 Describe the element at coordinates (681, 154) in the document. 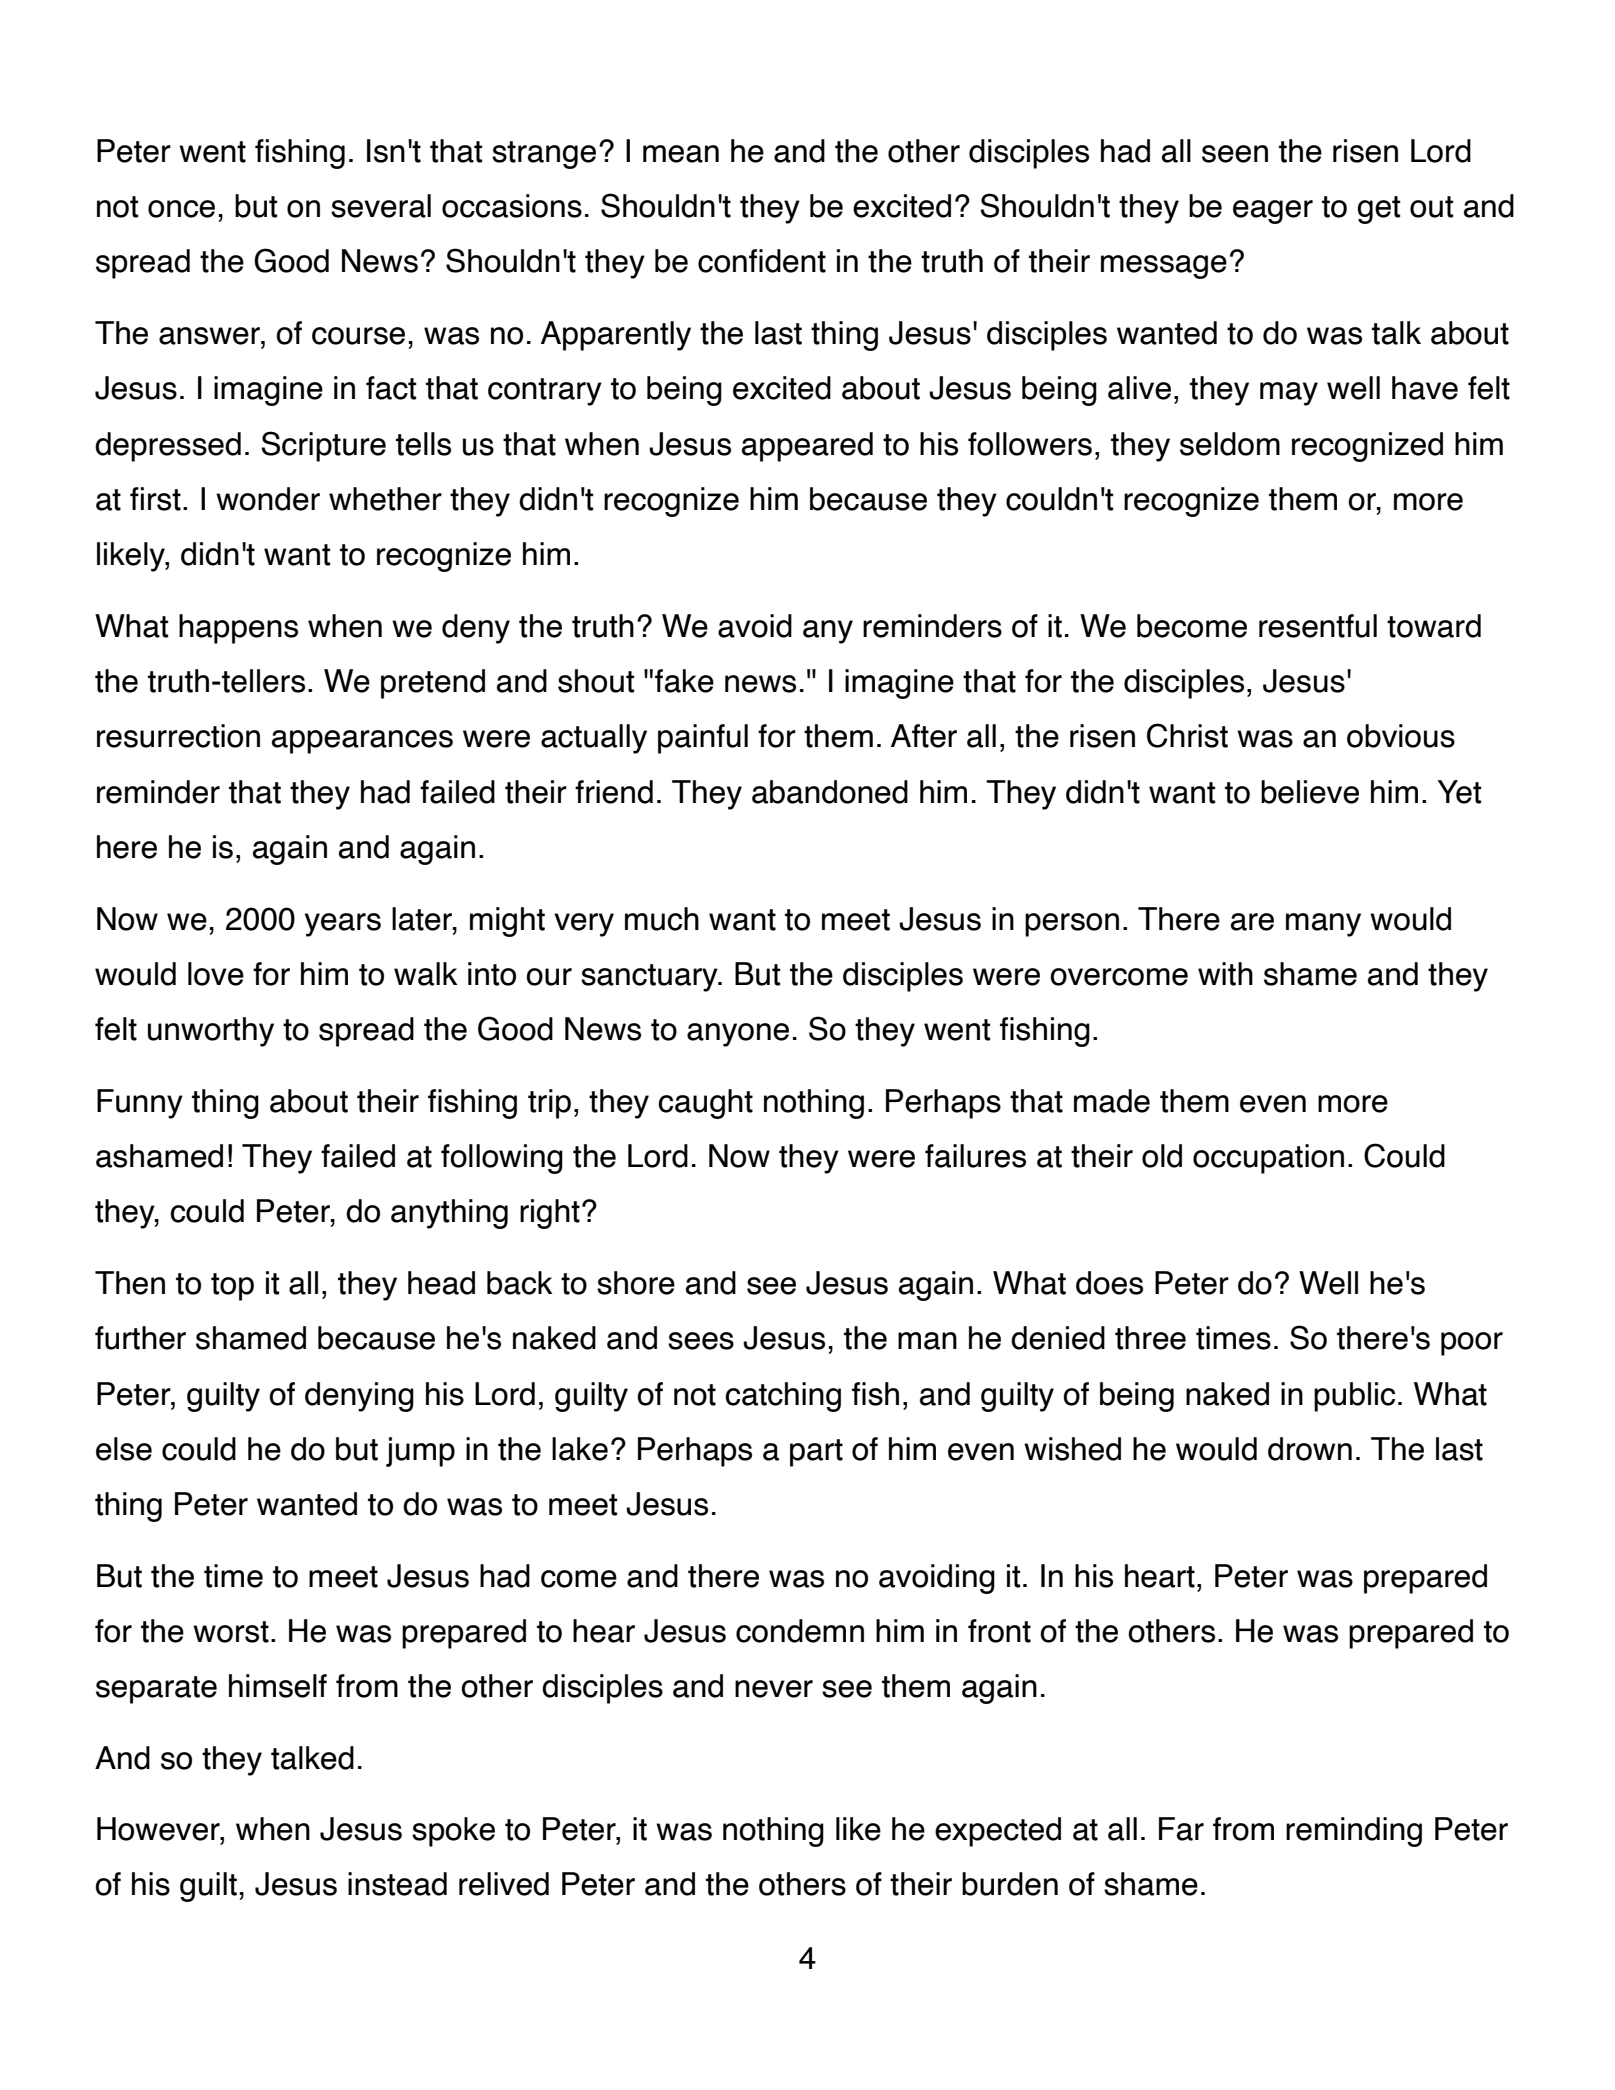

I see `mean` at that location.
